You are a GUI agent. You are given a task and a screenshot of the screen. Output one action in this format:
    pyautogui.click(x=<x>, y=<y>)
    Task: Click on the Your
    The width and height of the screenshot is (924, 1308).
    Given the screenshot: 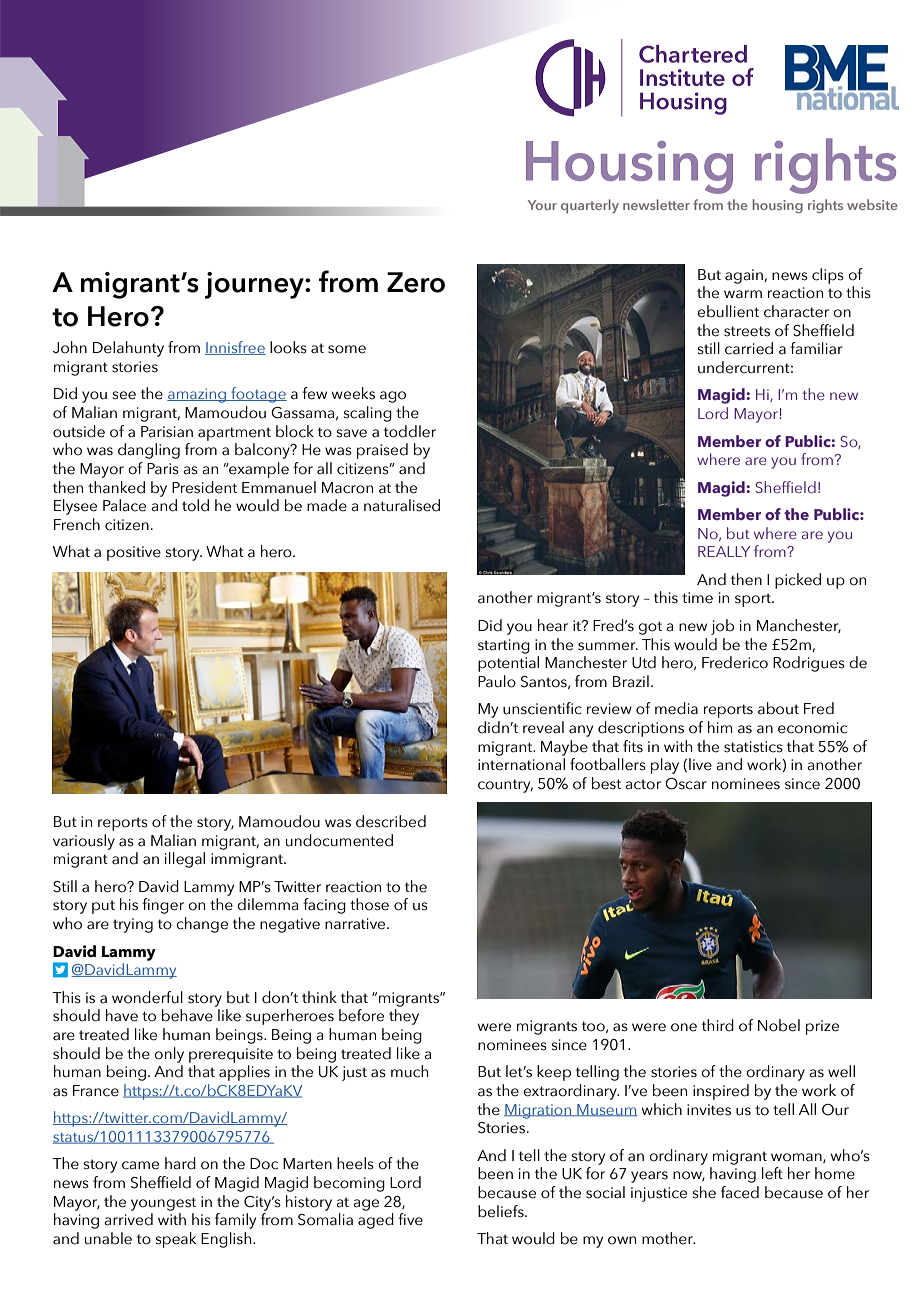 What is the action you would take?
    pyautogui.click(x=542, y=205)
